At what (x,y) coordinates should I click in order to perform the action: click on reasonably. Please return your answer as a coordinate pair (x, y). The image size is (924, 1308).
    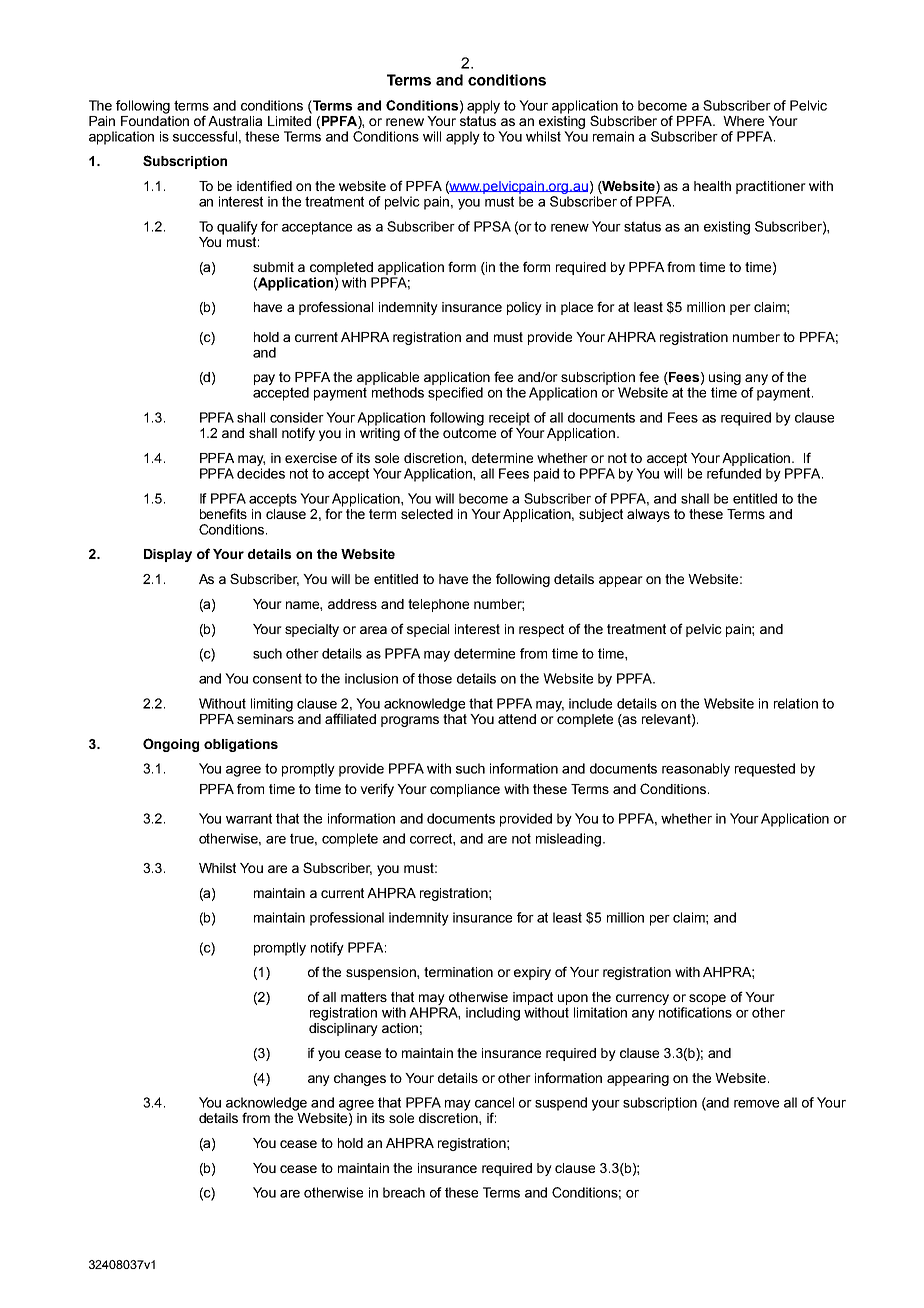
    Looking at the image, I should click on (696, 770).
